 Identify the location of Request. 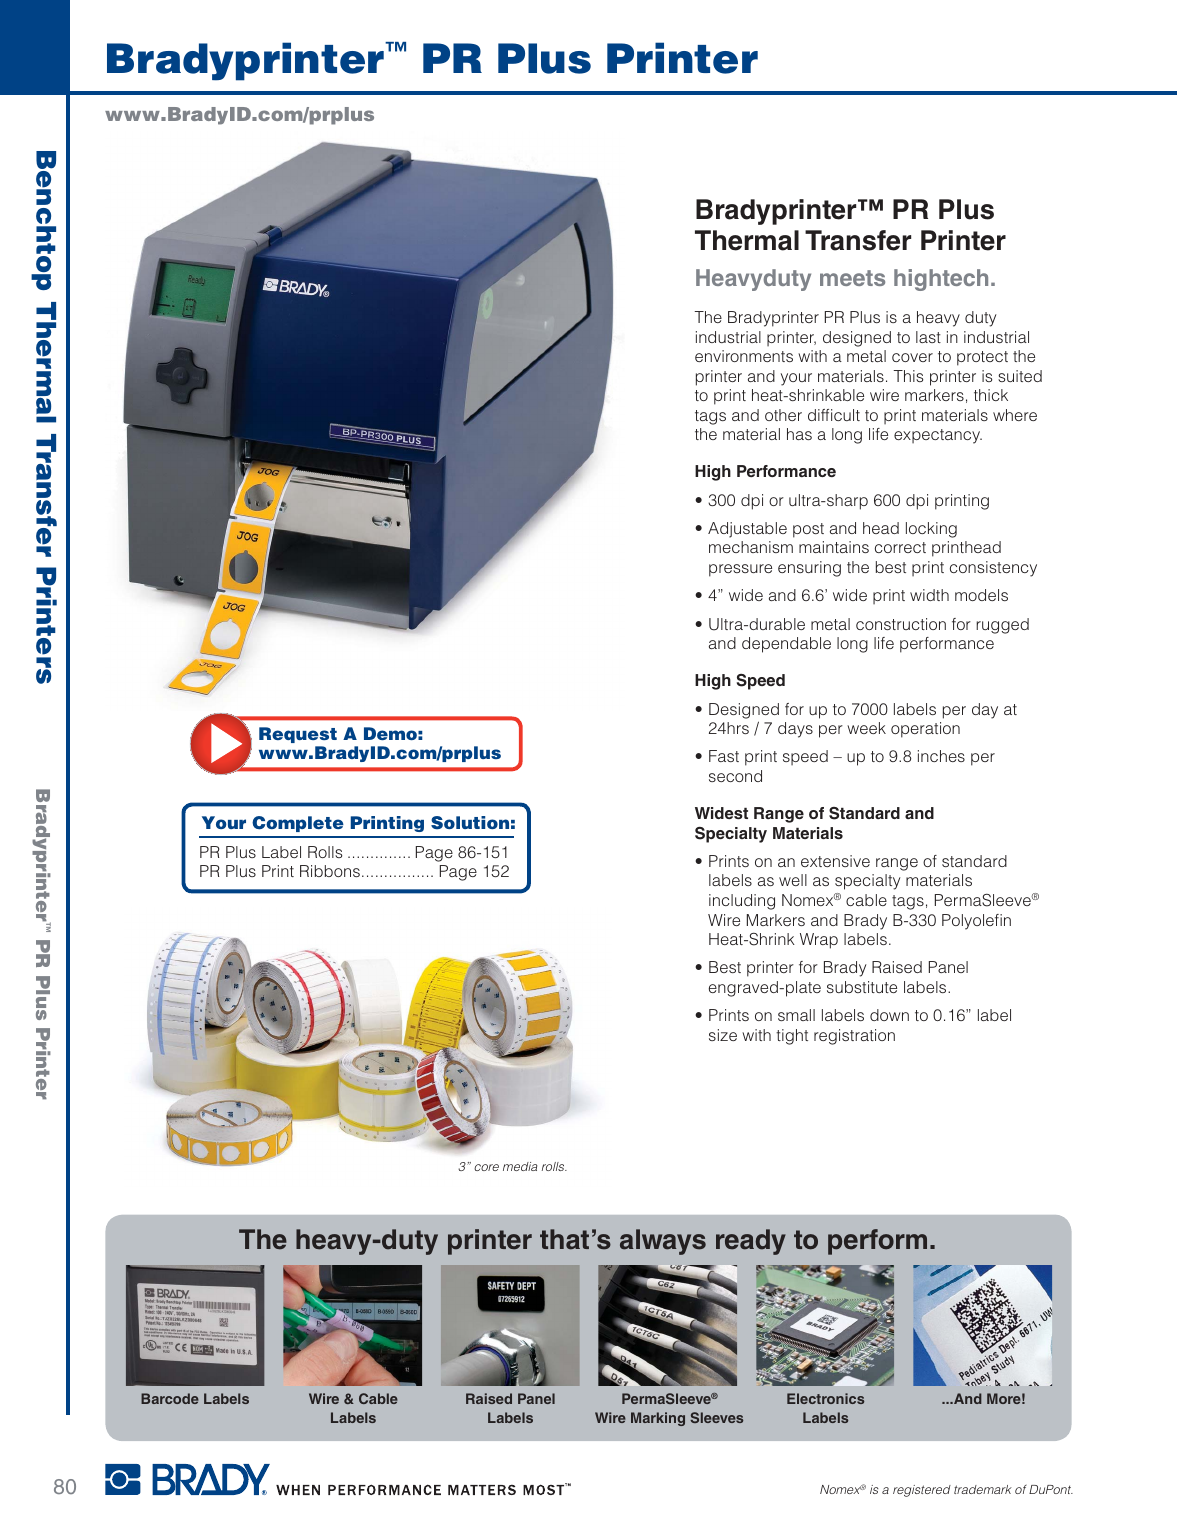
(298, 735).
